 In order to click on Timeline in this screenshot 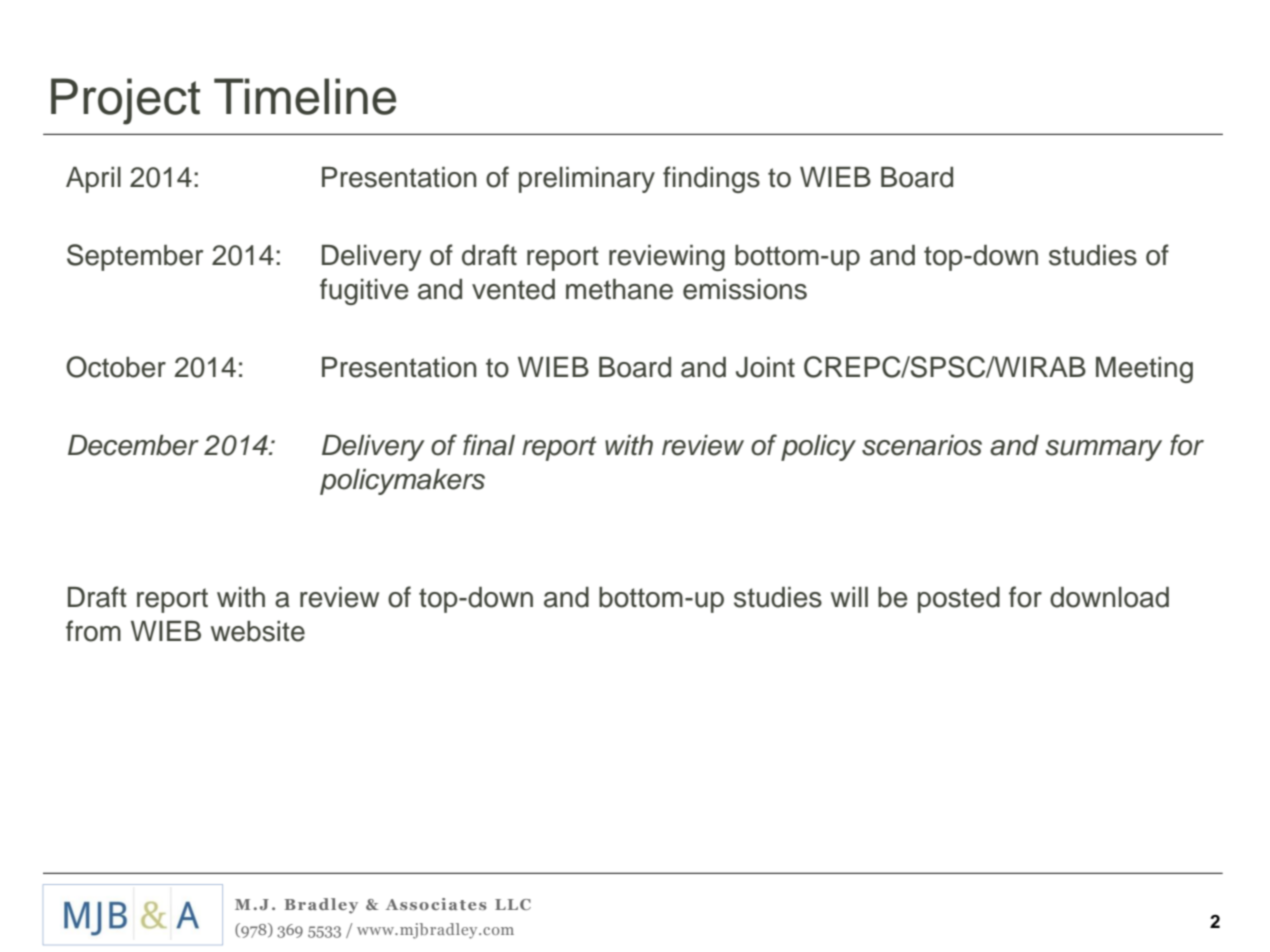, I will do `click(305, 96)`.
